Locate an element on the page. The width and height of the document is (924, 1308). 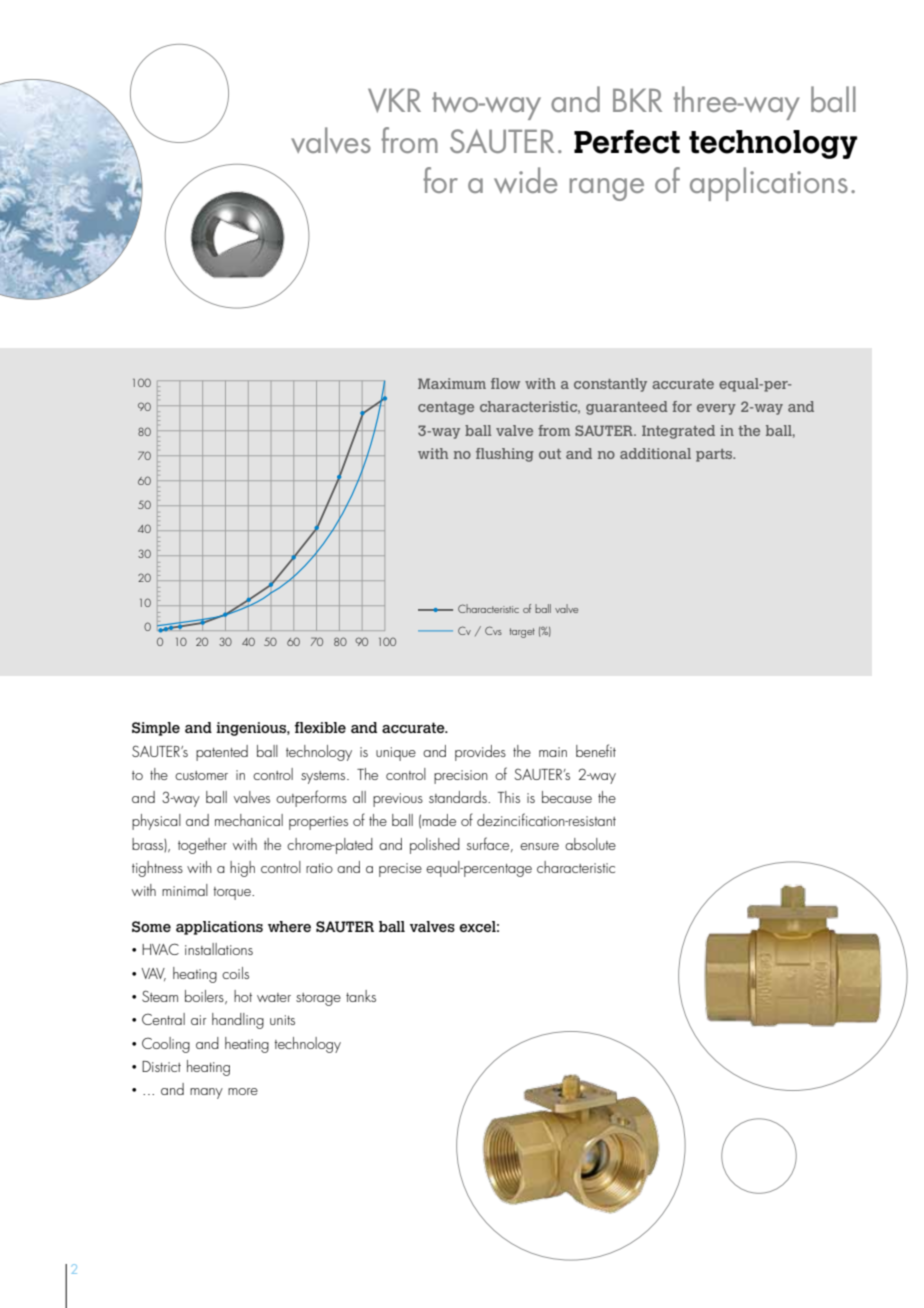
range is located at coordinates (606, 189).
